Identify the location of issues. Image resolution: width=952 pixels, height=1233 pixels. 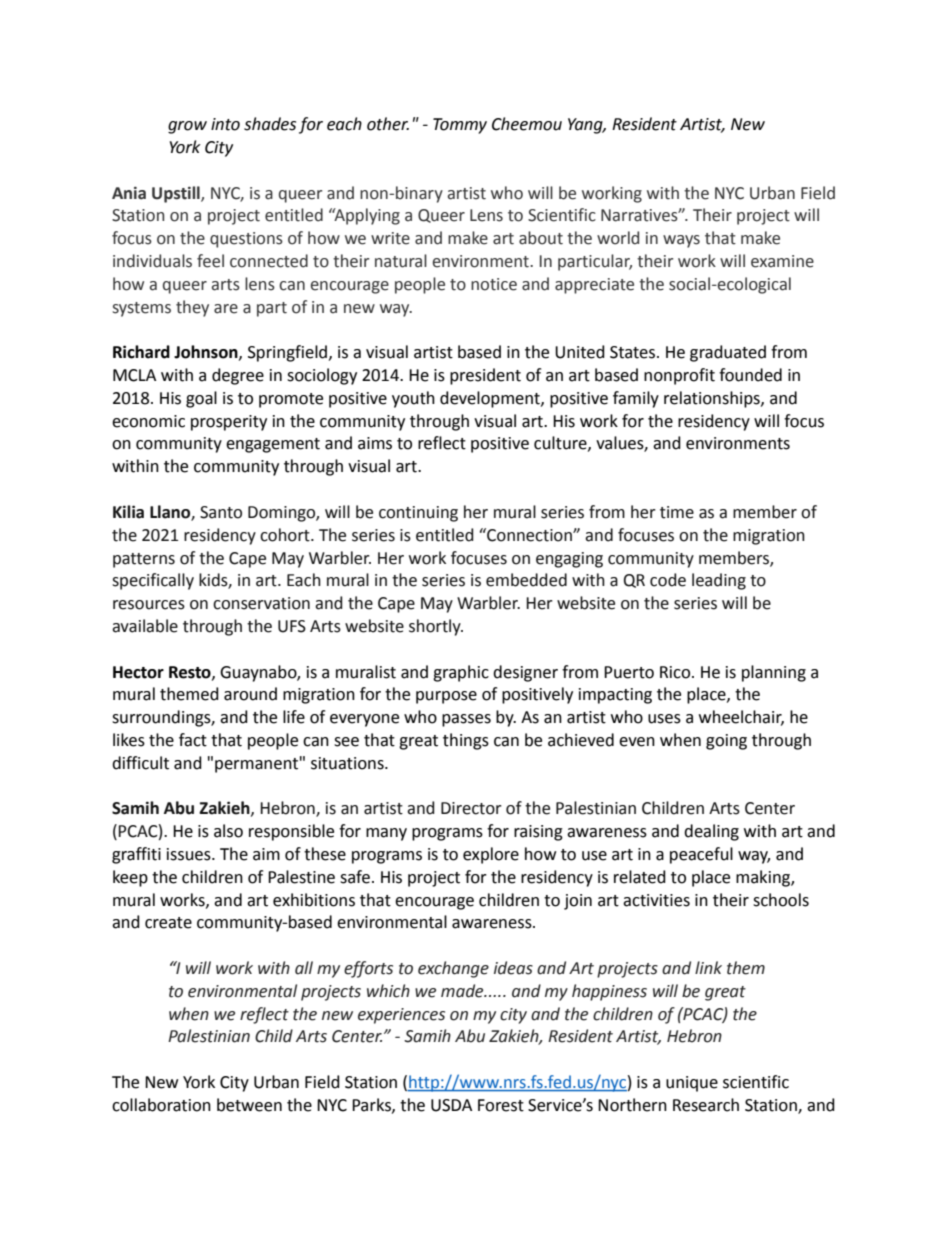
(190, 854).
